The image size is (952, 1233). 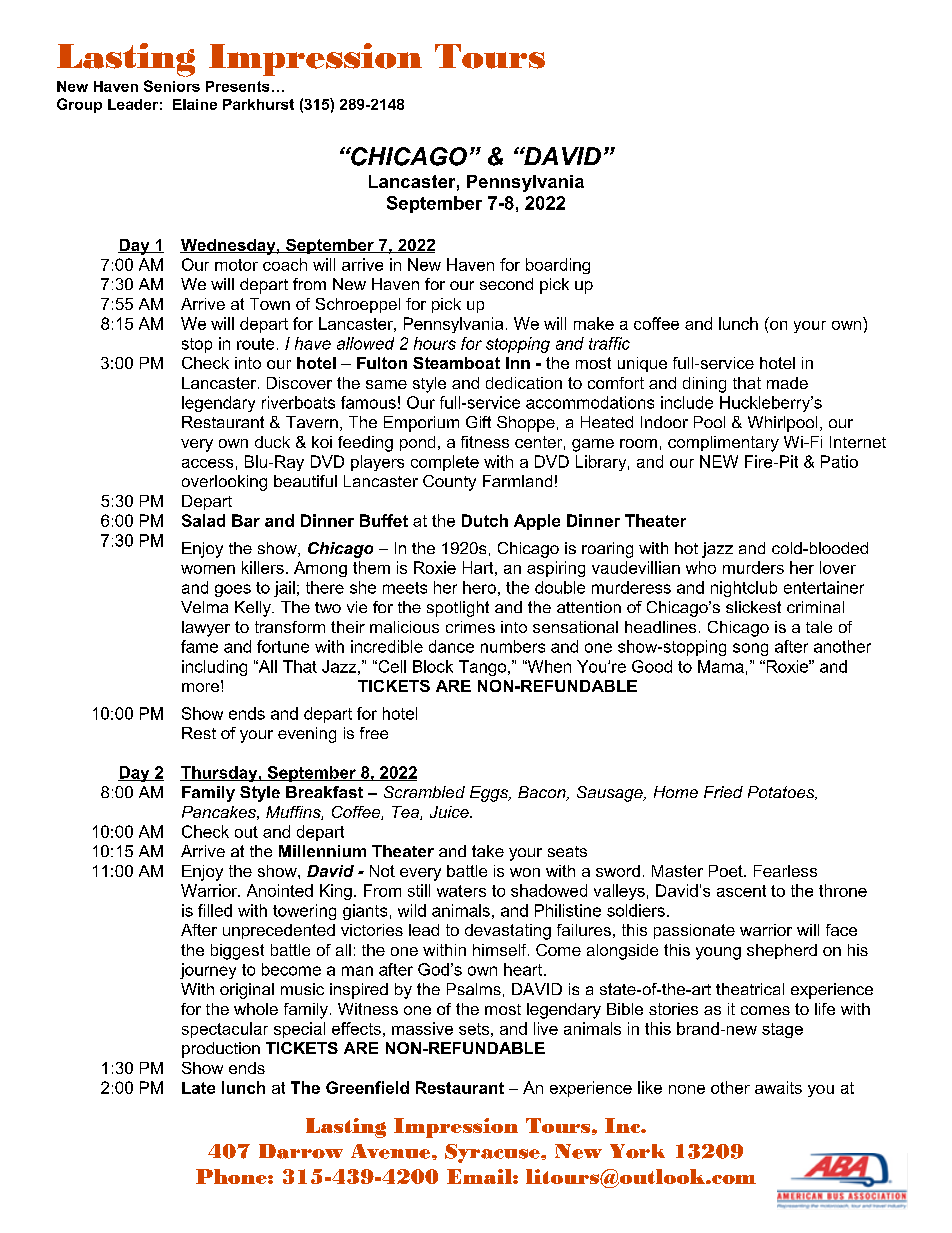 I want to click on Potatoes, so click(x=782, y=793).
